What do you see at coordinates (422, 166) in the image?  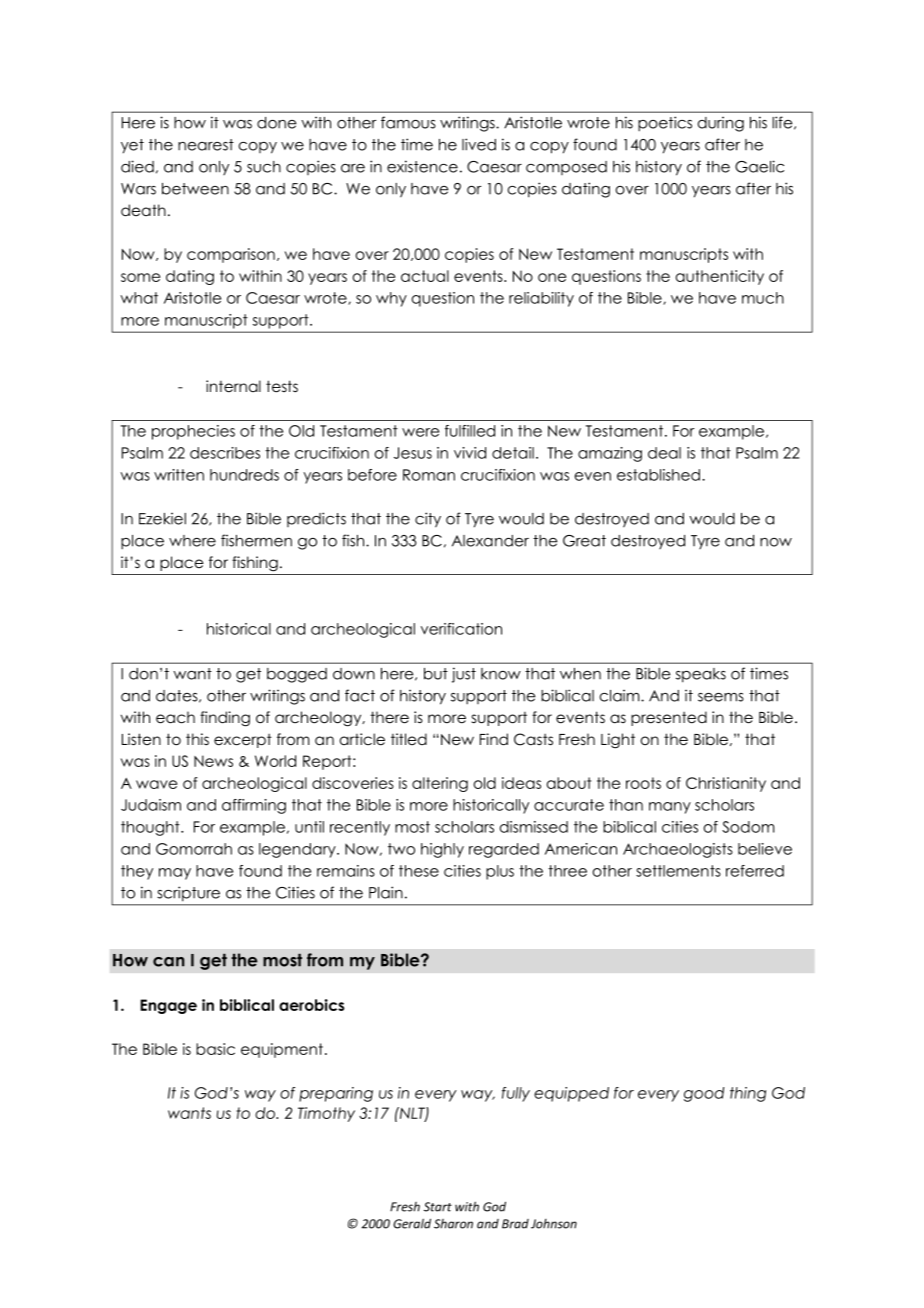 I see `existence` at bounding box center [422, 166].
